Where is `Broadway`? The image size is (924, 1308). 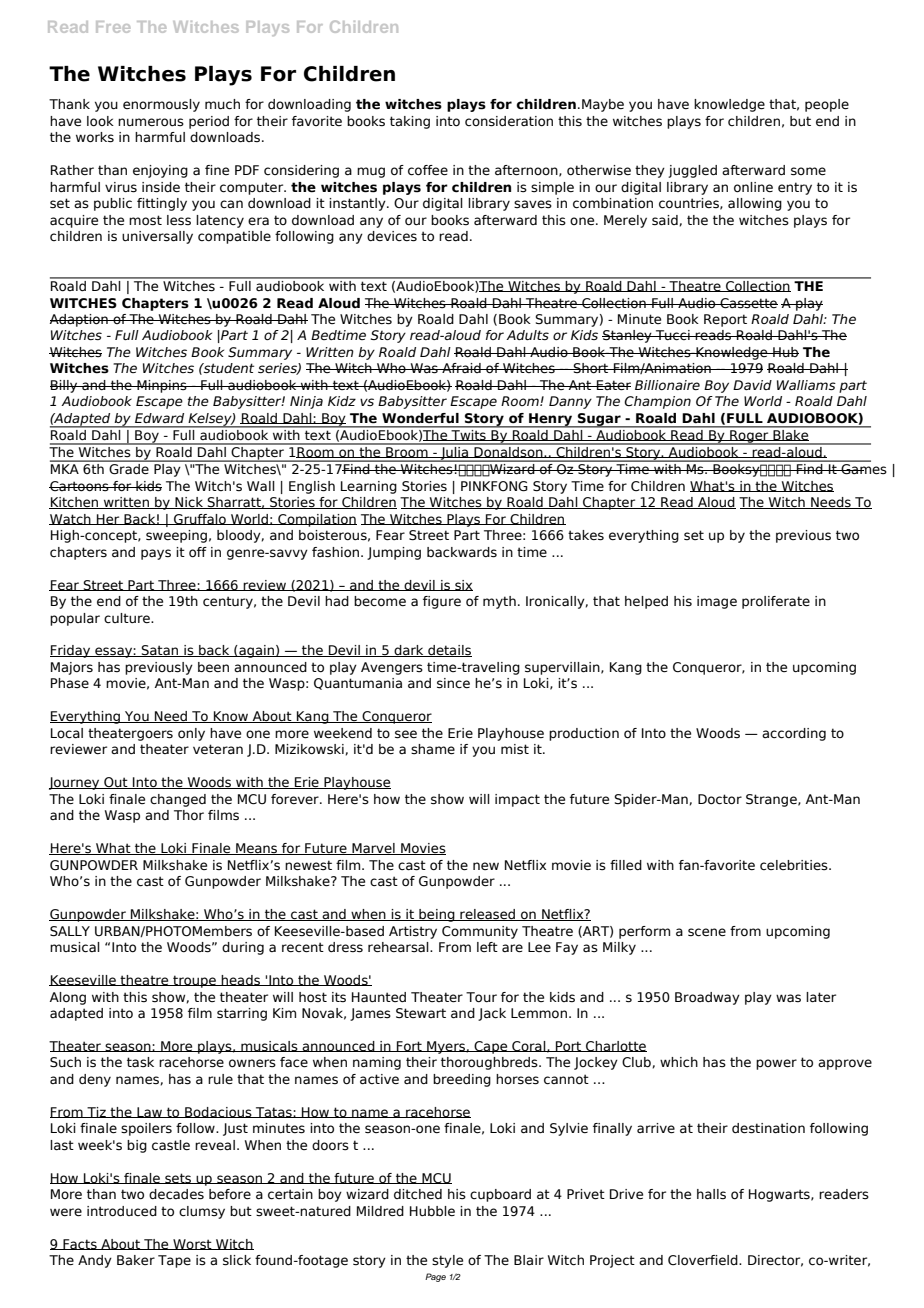
Broadway is located at coordinates (707, 998).
